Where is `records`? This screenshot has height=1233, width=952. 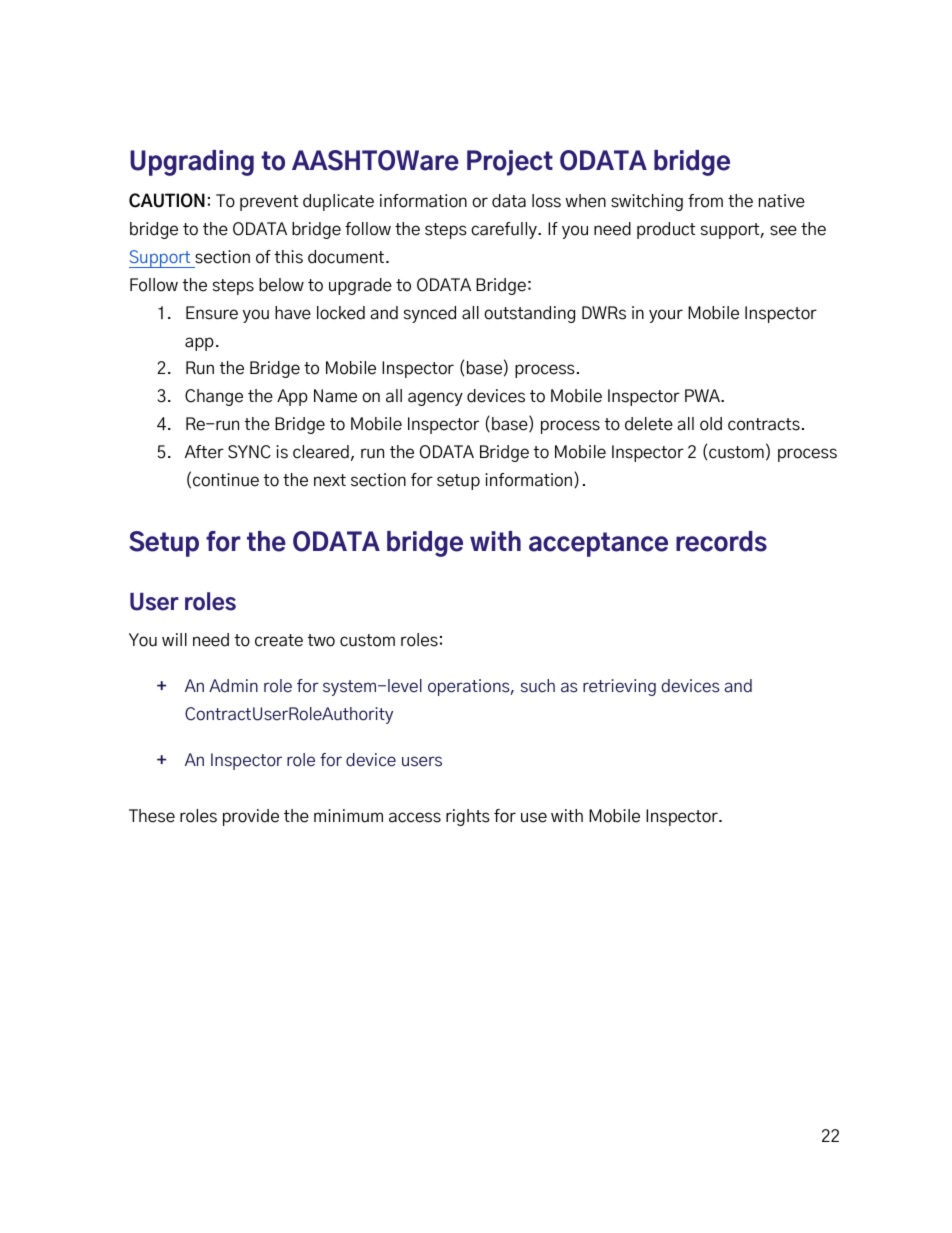
records is located at coordinates (721, 541).
